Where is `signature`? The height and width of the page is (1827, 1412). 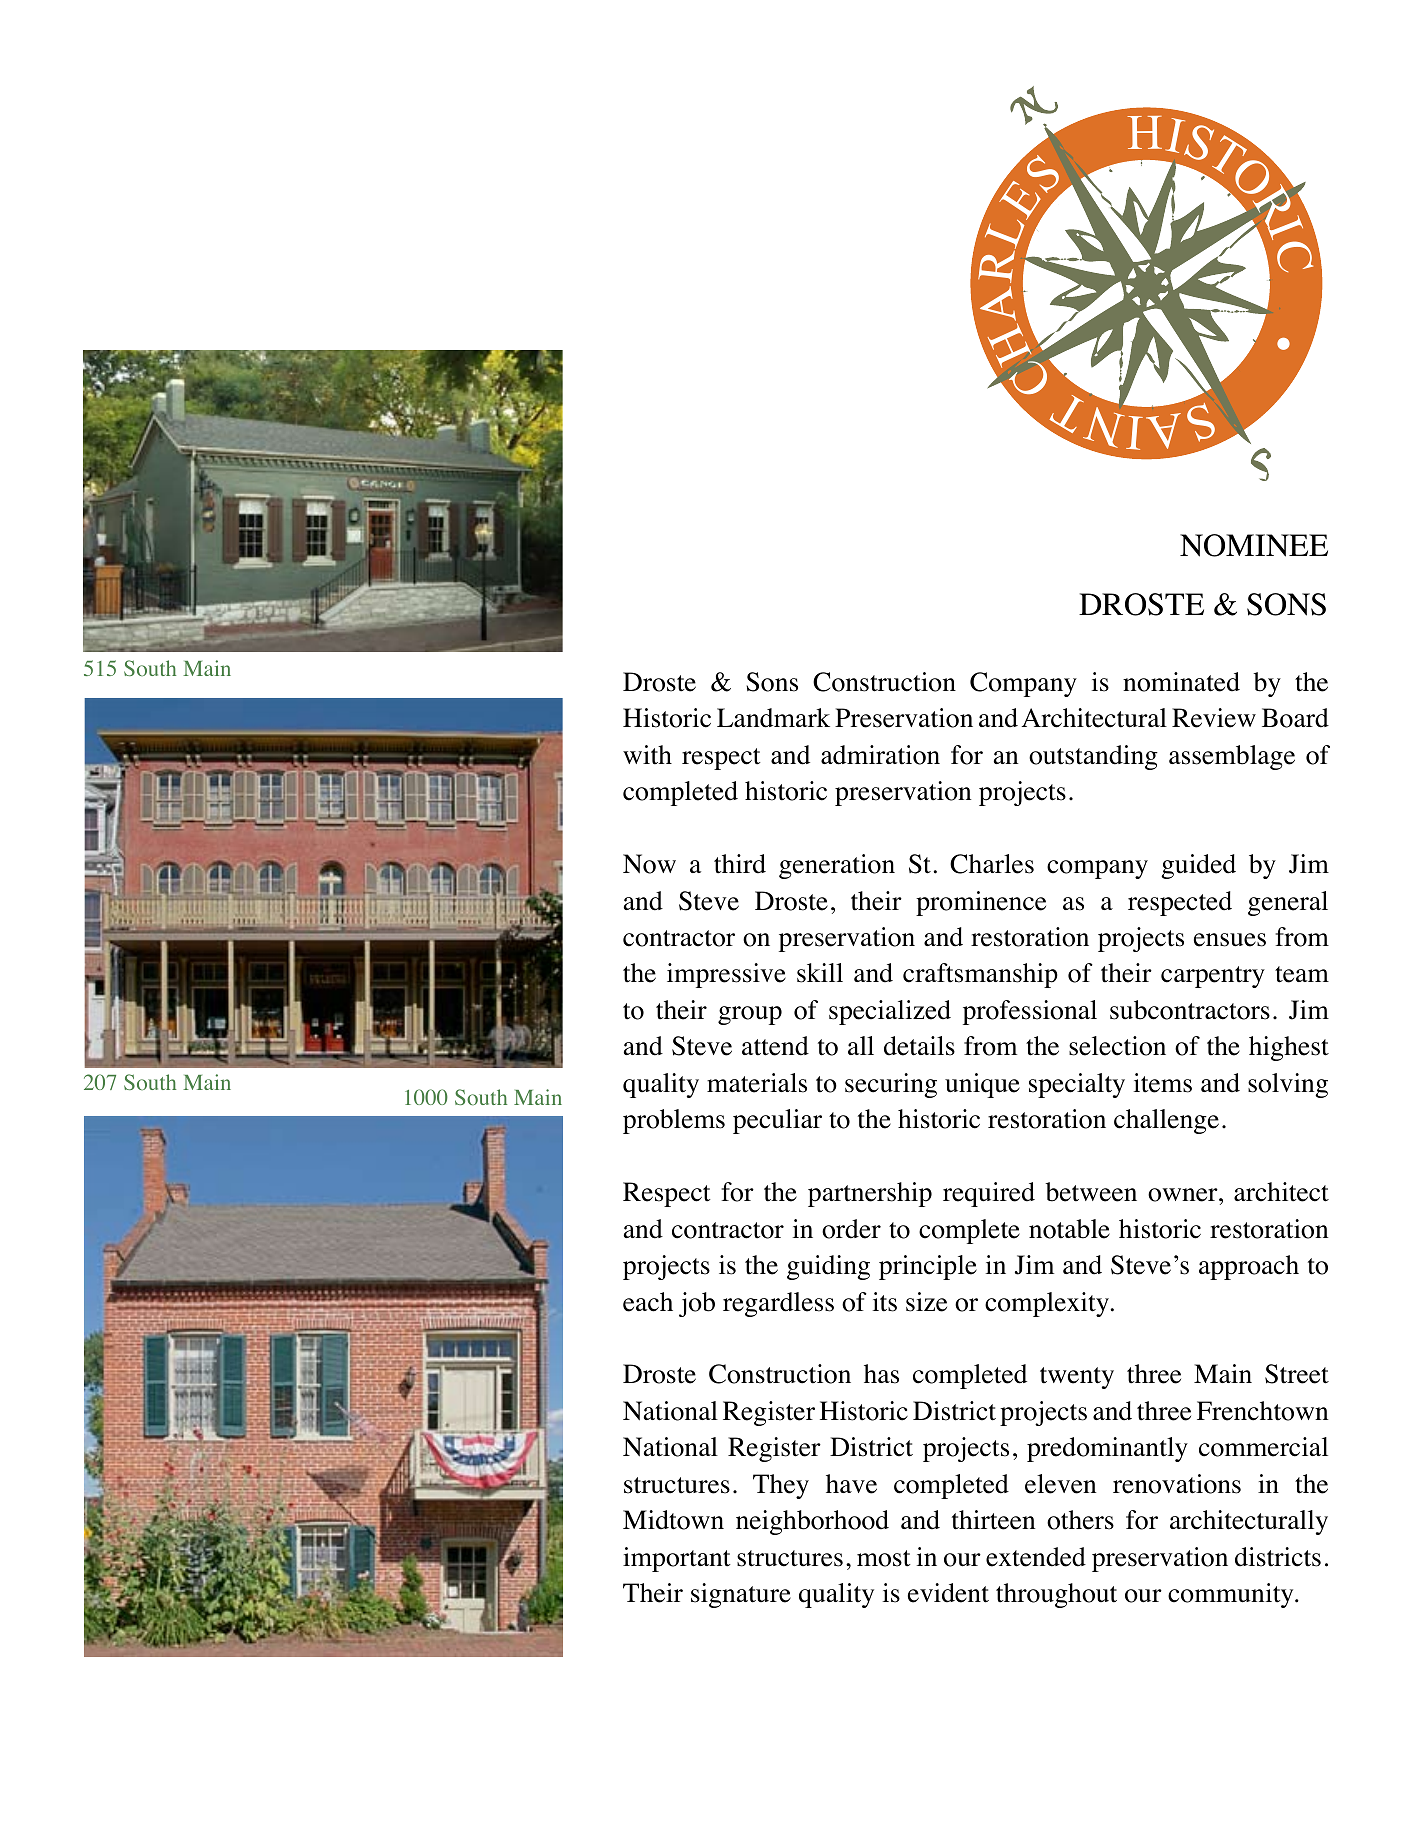 signature is located at coordinates (741, 1595).
